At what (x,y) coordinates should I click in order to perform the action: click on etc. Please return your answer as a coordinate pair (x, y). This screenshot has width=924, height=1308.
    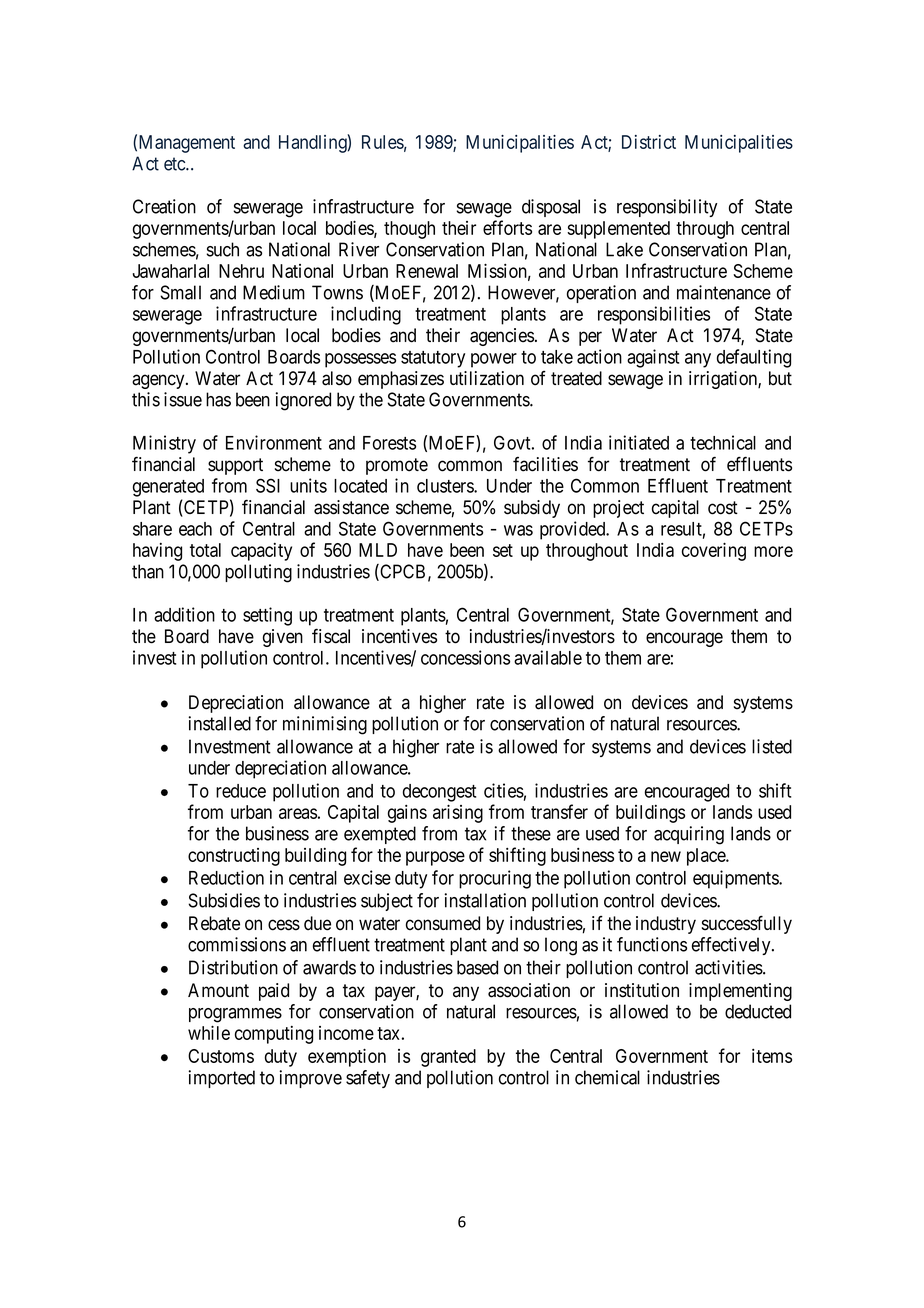
    Looking at the image, I should click on (175, 164).
